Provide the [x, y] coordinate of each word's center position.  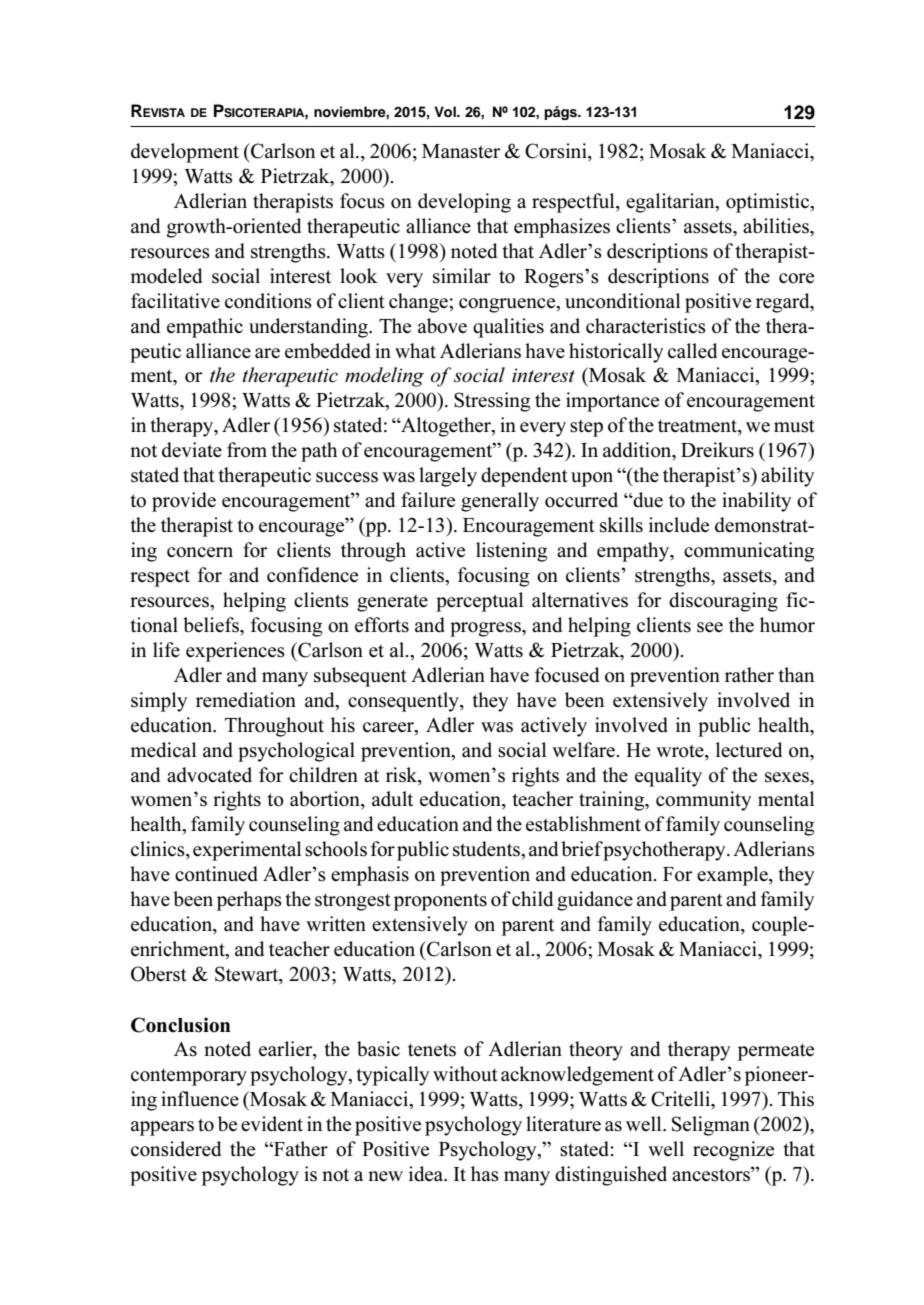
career [389, 727]
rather [749, 675]
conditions [268, 301]
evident [272, 1124]
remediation [246, 700]
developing [464, 203]
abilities [777, 226]
